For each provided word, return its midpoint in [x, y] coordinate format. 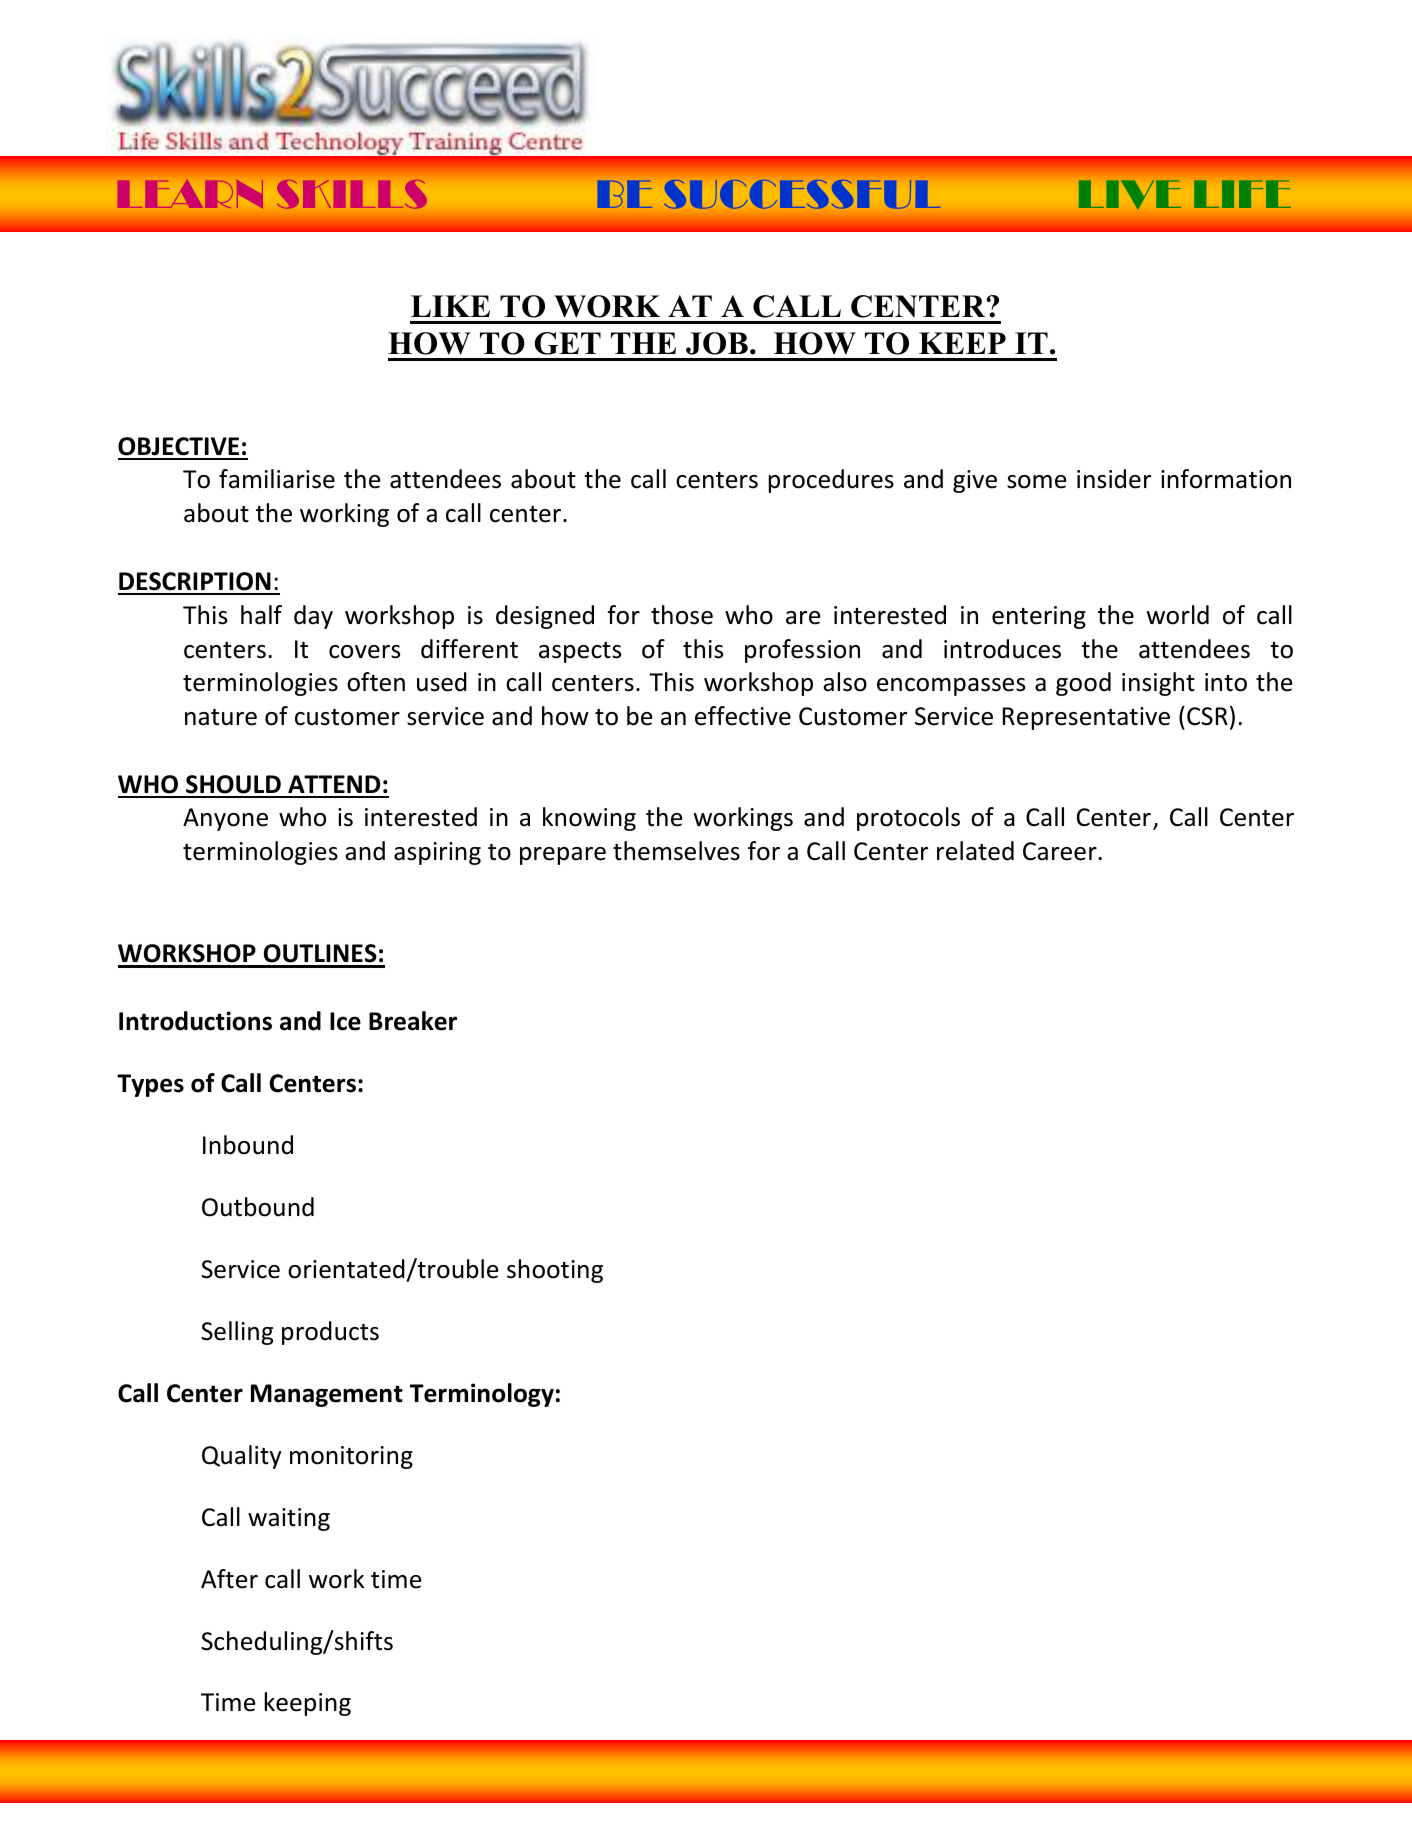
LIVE [1130, 194]
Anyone [225, 819]
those [682, 615]
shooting [555, 1271]
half [261, 615]
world [1177, 615]
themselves [676, 851]
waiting [289, 1519]
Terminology [482, 1395]
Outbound [258, 1207]
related [975, 851]
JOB [717, 343]
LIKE [450, 306]
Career [1060, 851]
